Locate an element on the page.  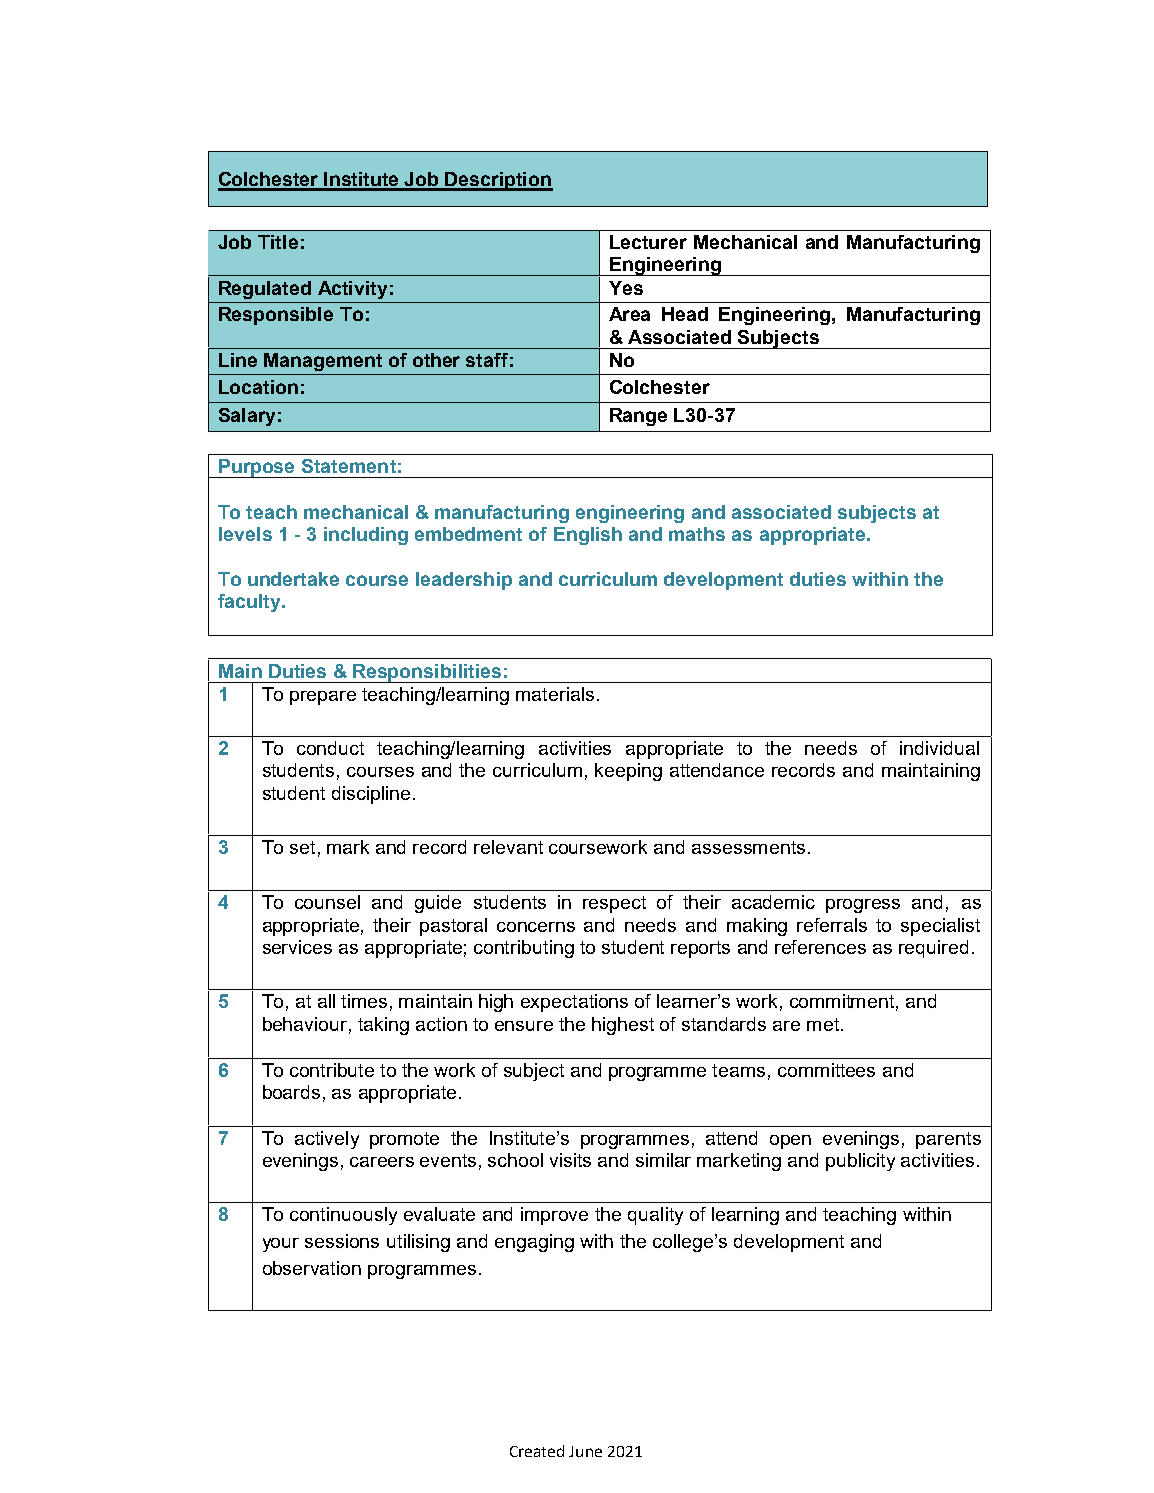
Title is located at coordinates (278, 242).
